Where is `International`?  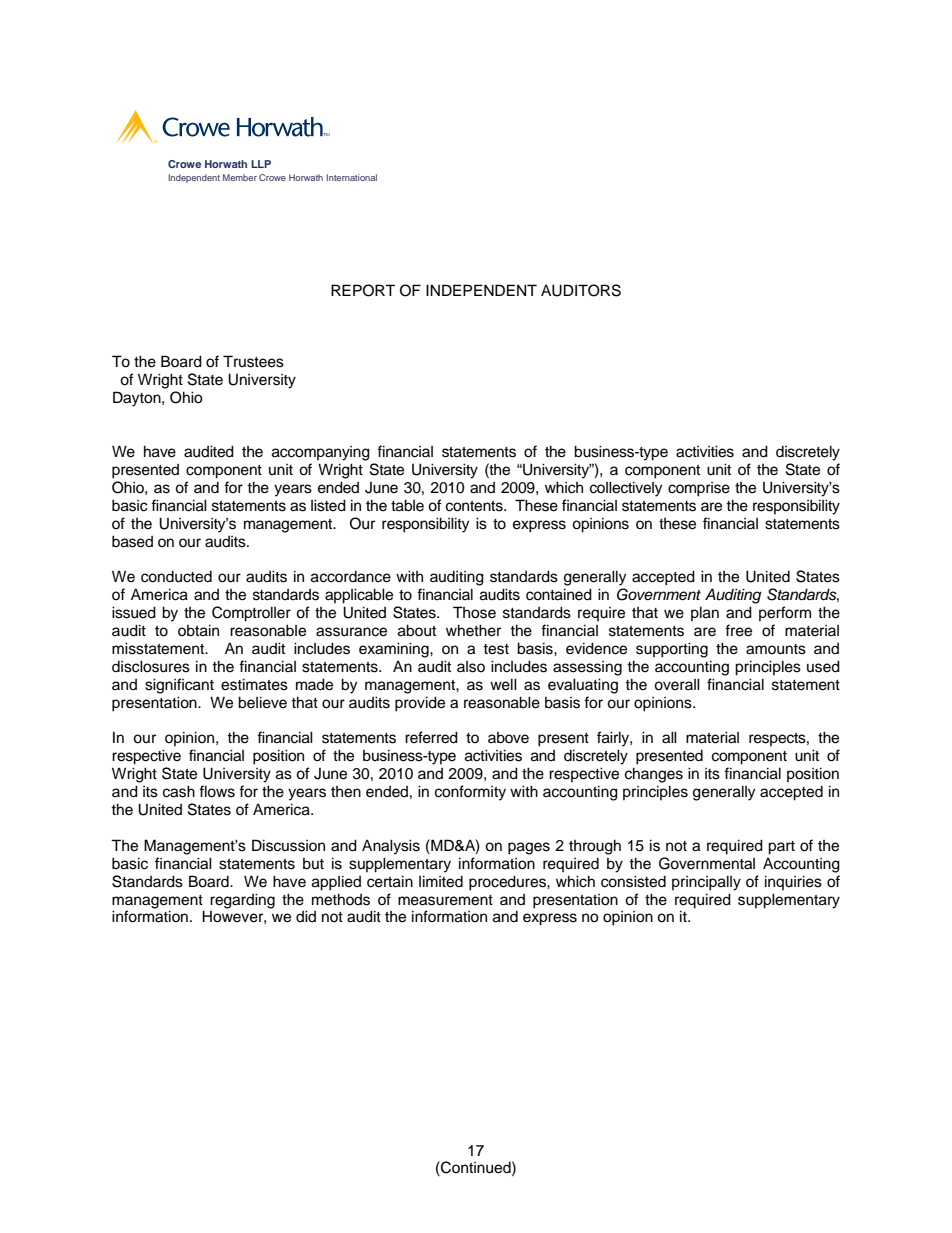 International is located at coordinates (351, 177).
